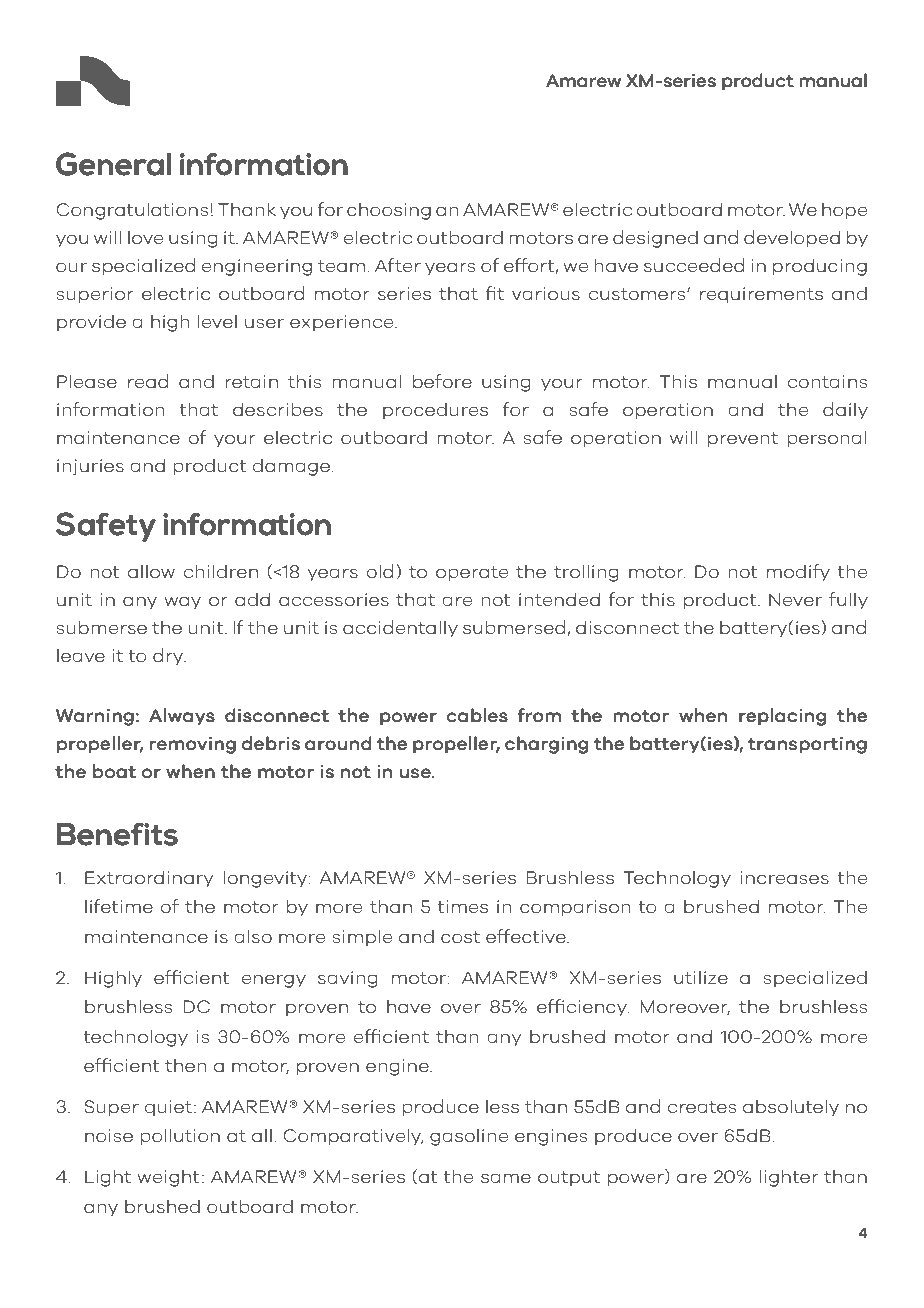 Image resolution: width=924 pixels, height=1308 pixels. Describe the element at coordinates (435, 410) in the document. I see `procedures` at that location.
